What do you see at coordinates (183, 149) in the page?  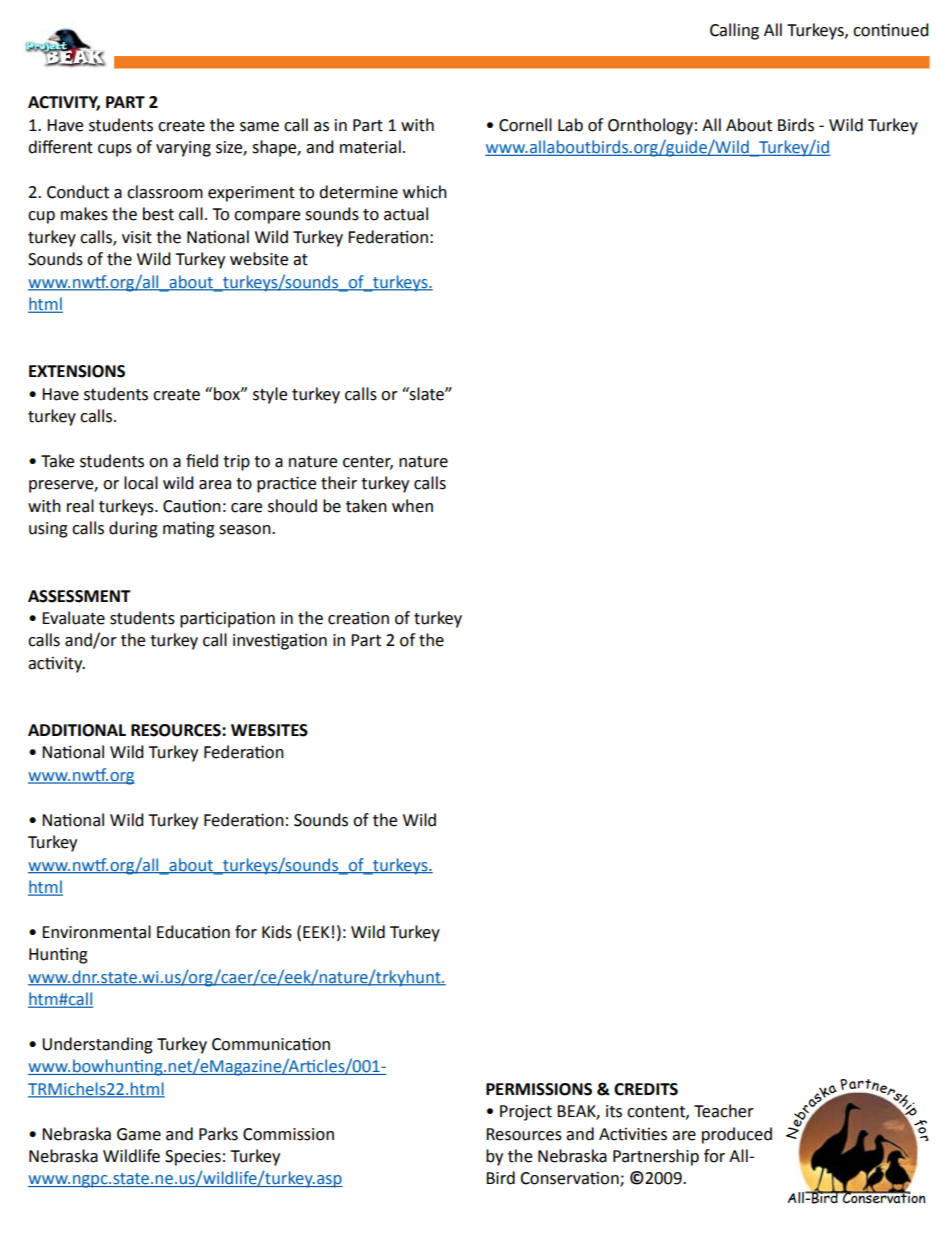 I see `varying` at bounding box center [183, 149].
